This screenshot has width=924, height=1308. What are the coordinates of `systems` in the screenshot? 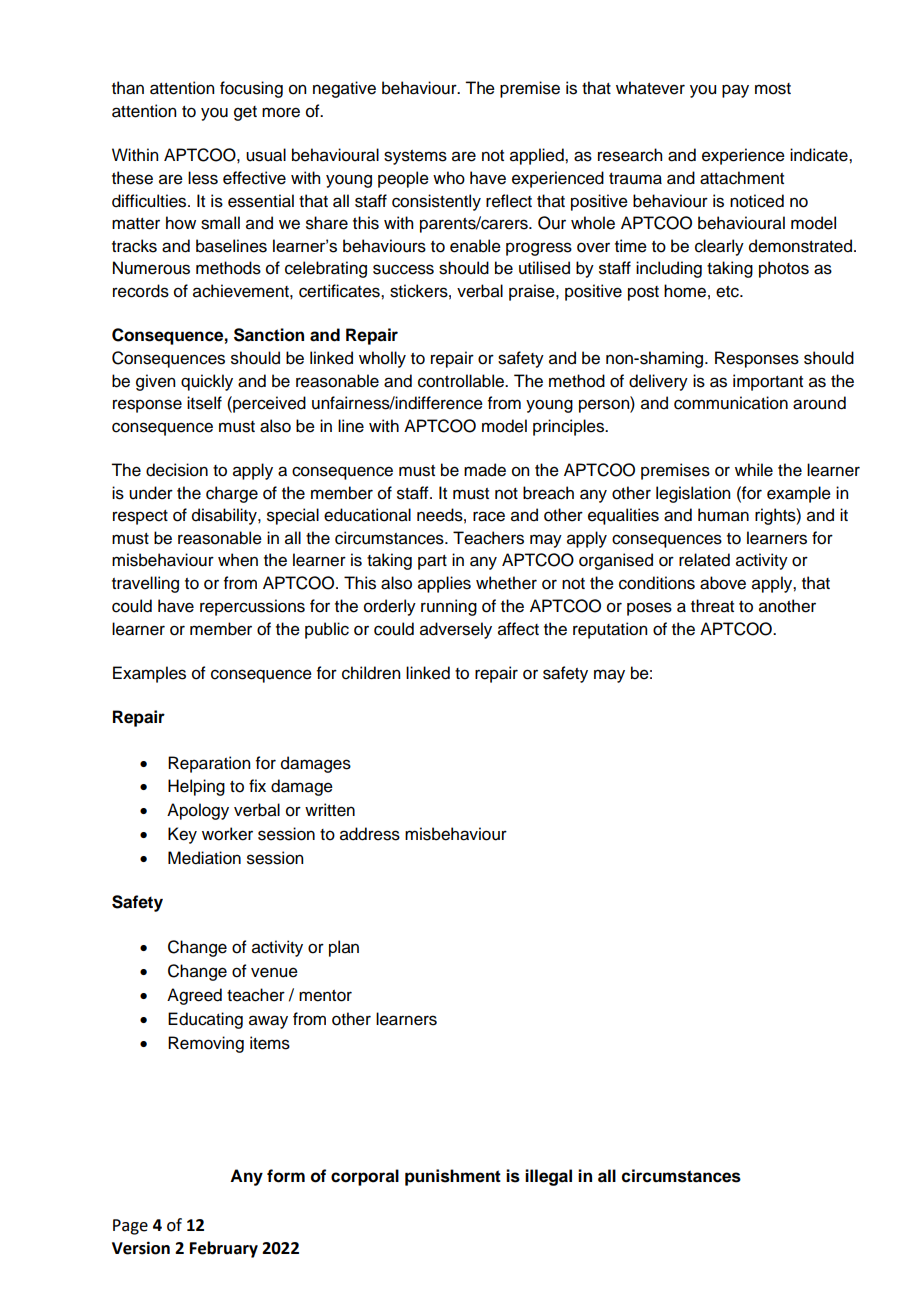 It's located at (415, 157).
